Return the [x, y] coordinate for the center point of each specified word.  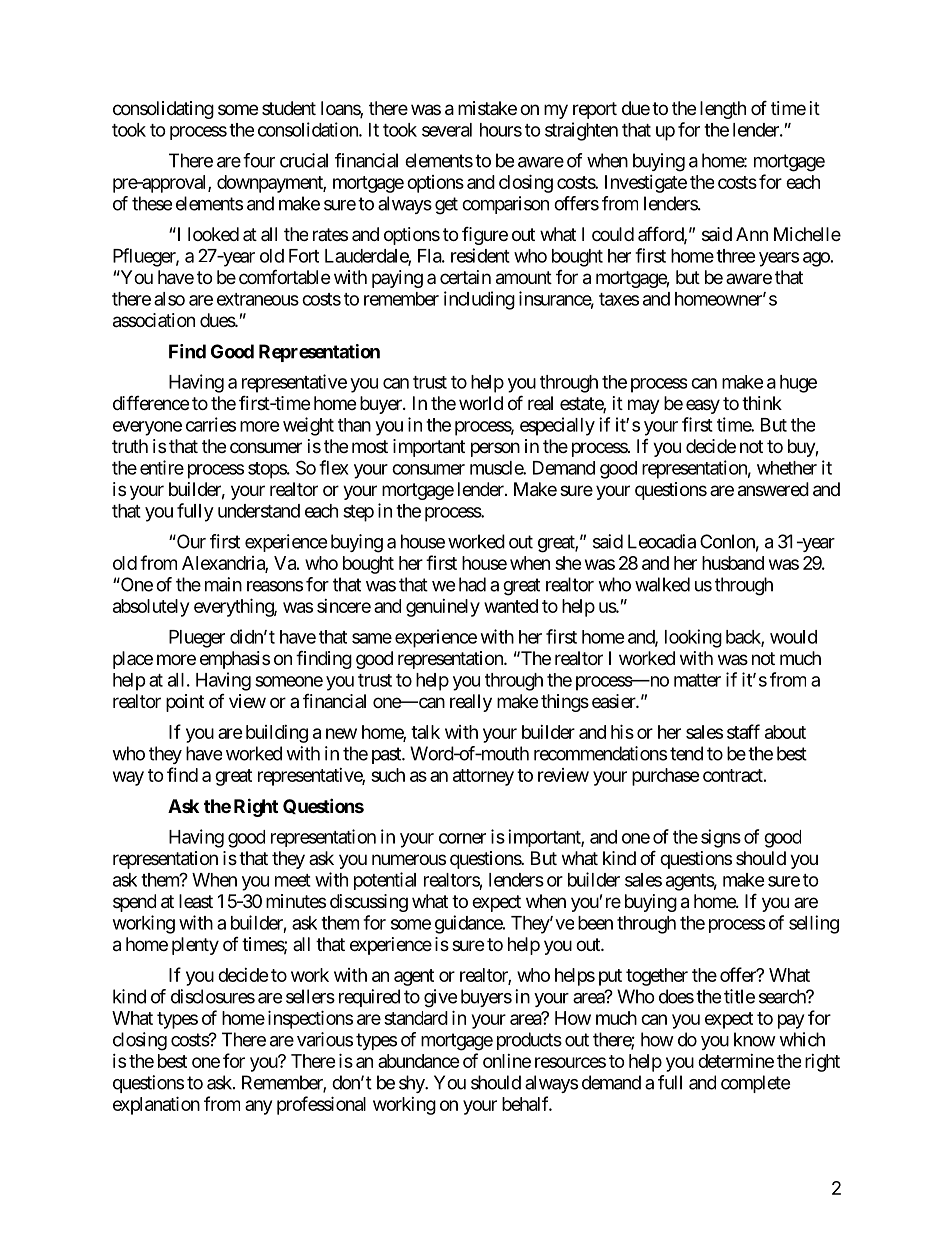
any [258, 1107]
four [259, 160]
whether [787, 468]
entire [162, 467]
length [723, 110]
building [277, 734]
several [447, 130]
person [495, 449]
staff [743, 731]
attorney [483, 777]
